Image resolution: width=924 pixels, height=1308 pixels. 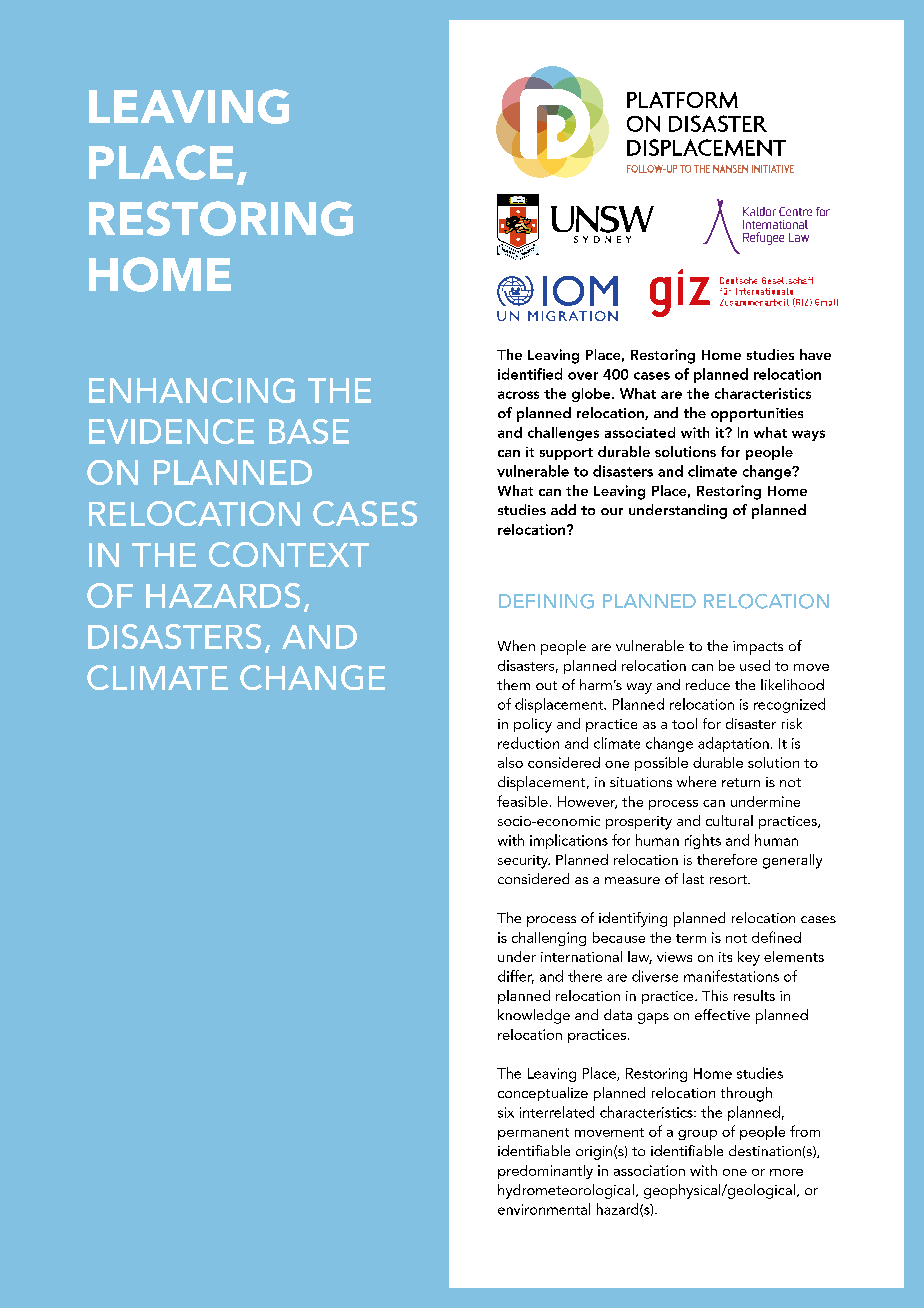 What do you see at coordinates (516, 645) in the screenshot?
I see `When` at bounding box center [516, 645].
